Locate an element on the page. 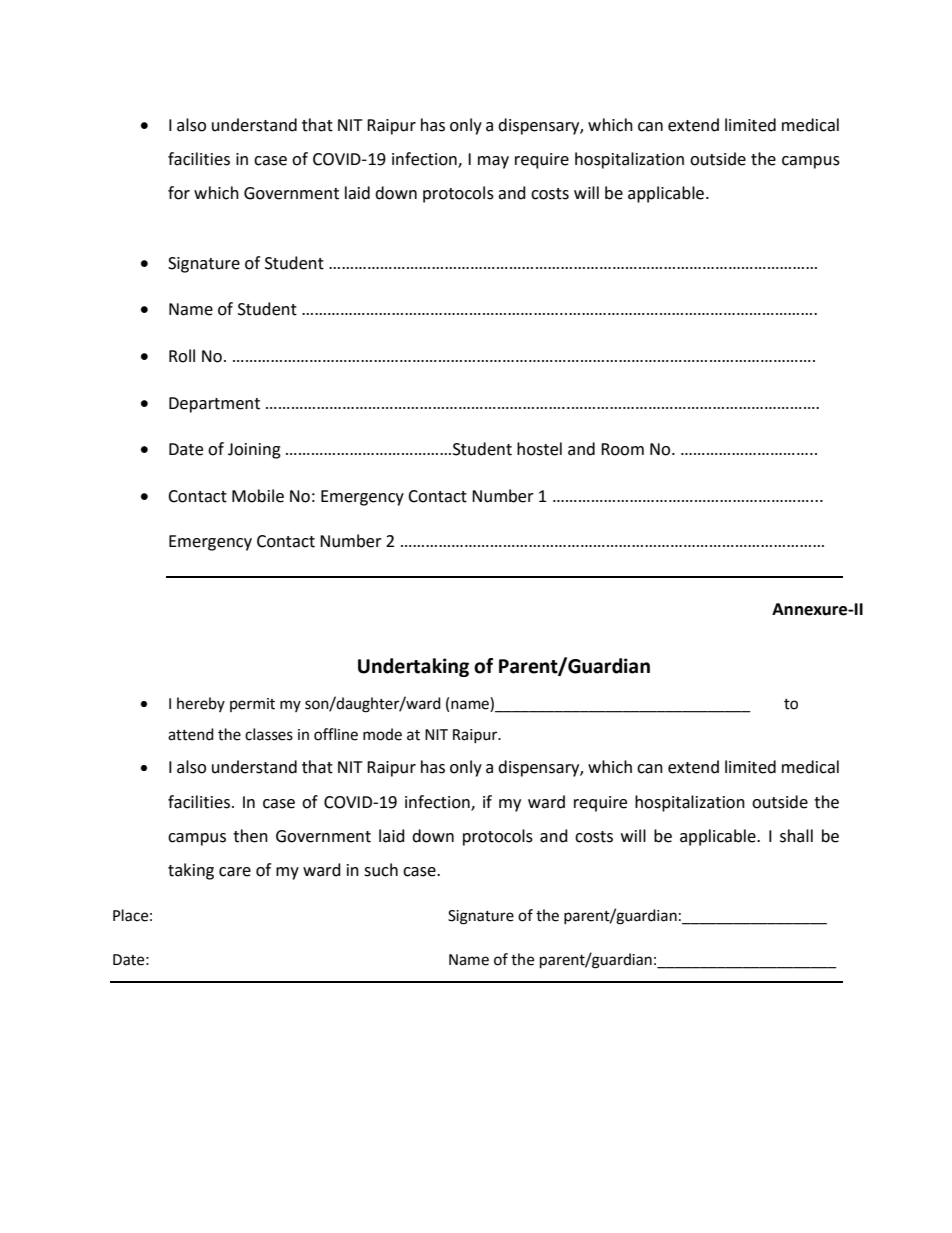 The image size is (952, 1233). Joining is located at coordinates (254, 451).
